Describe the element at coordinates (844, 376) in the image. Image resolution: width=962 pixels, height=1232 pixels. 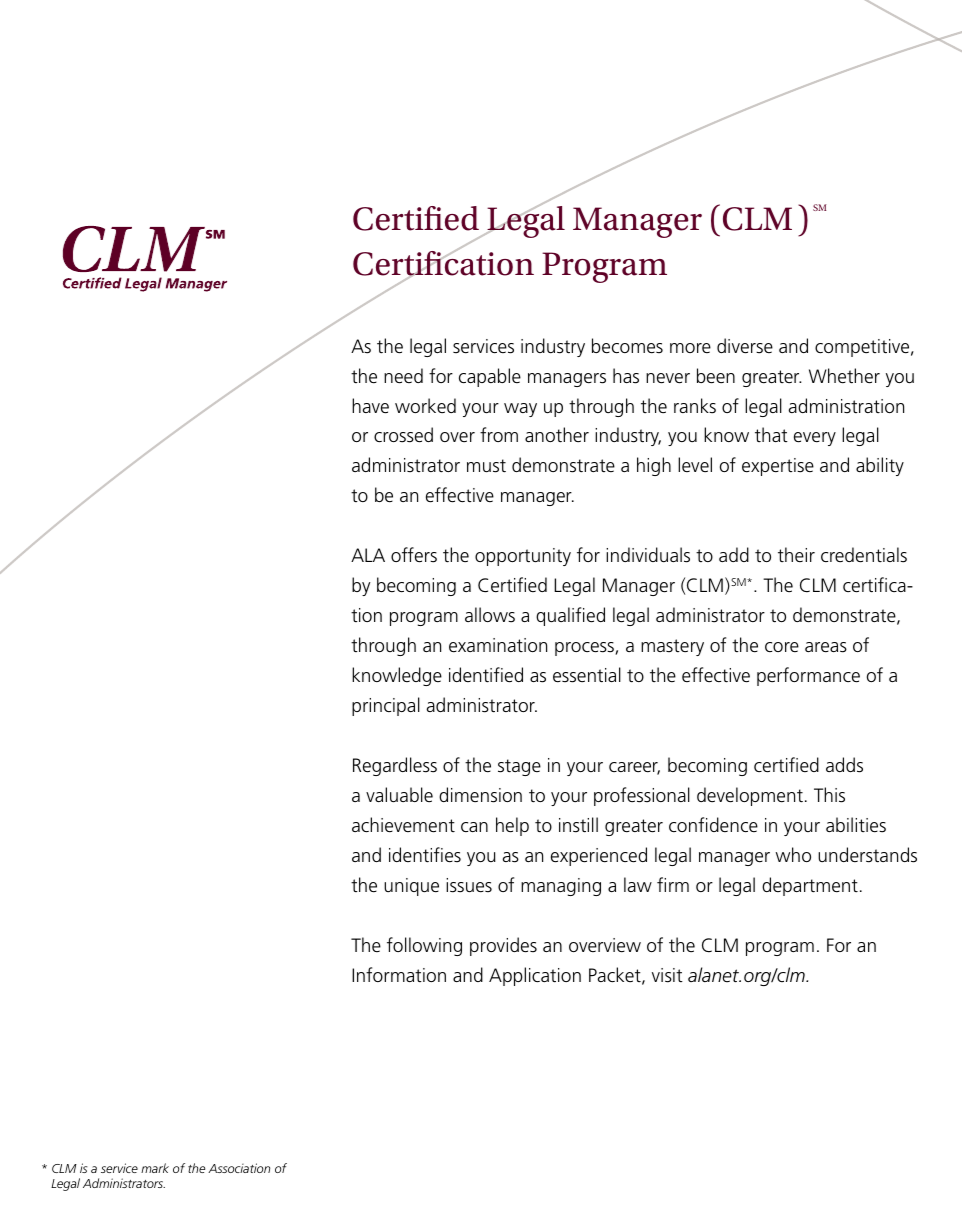
I see `Whether` at that location.
